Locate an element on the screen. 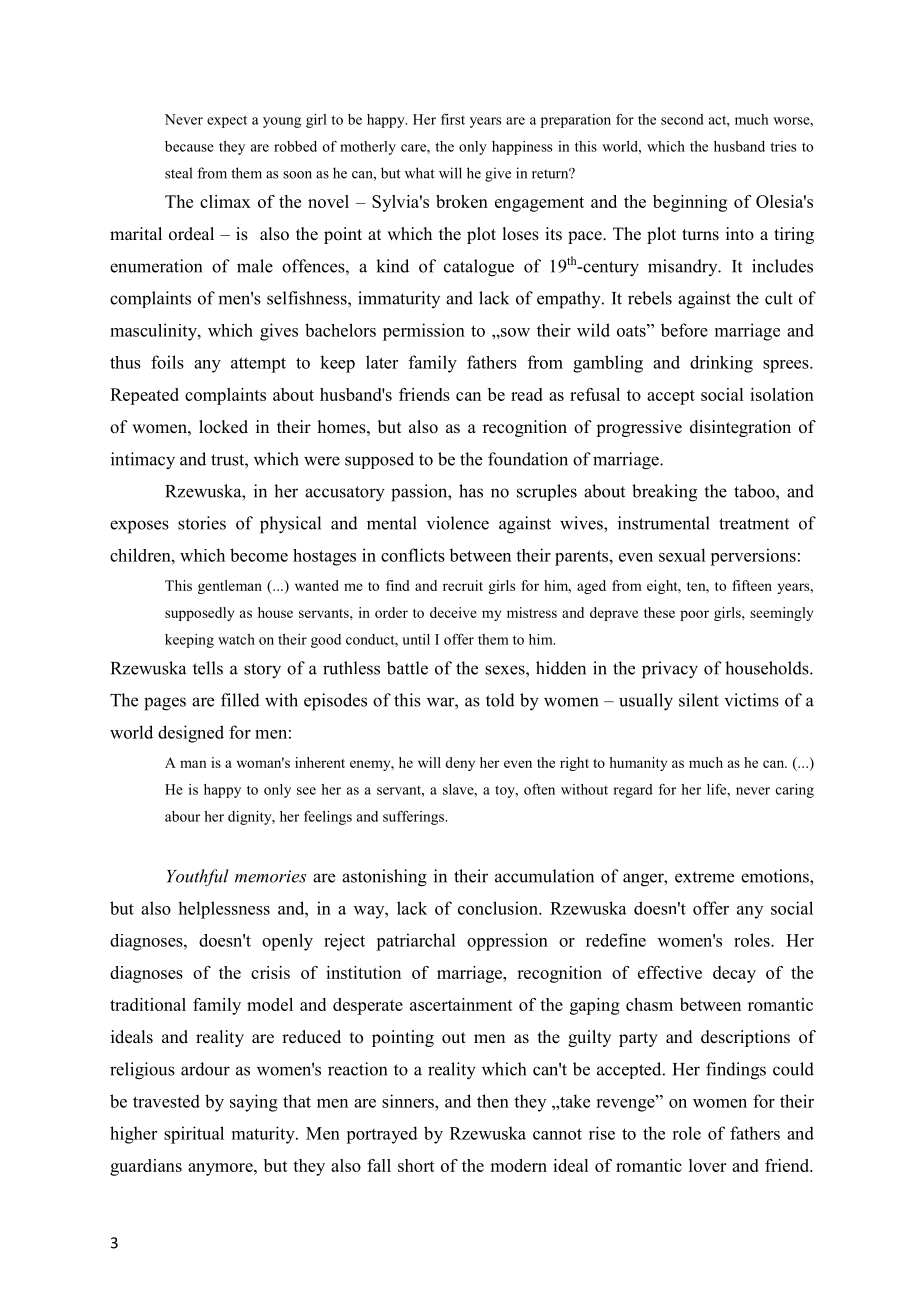 Image resolution: width=924 pixels, height=1308 pixels. caring is located at coordinates (795, 791).
